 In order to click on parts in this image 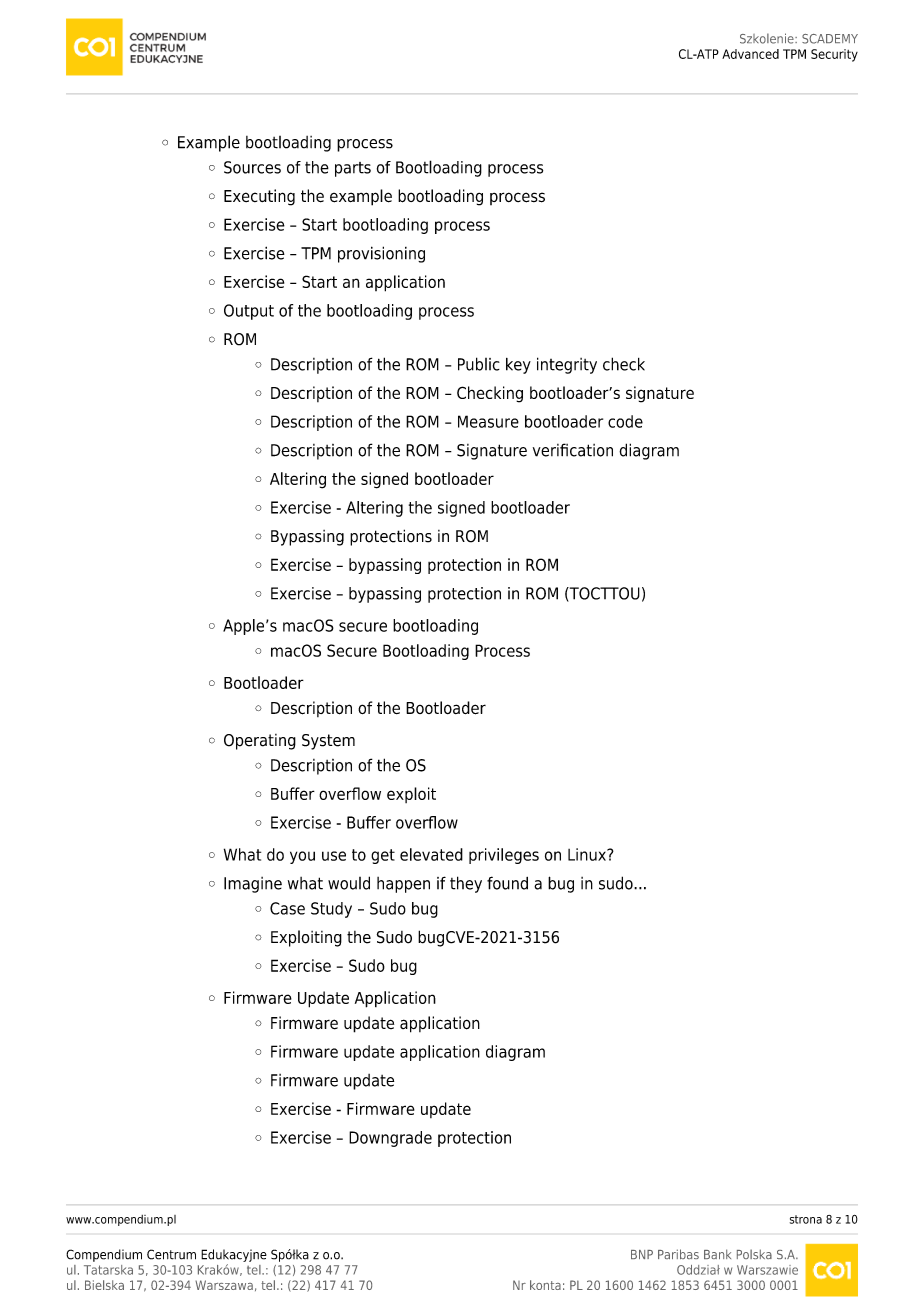, I will do `click(353, 169)`.
